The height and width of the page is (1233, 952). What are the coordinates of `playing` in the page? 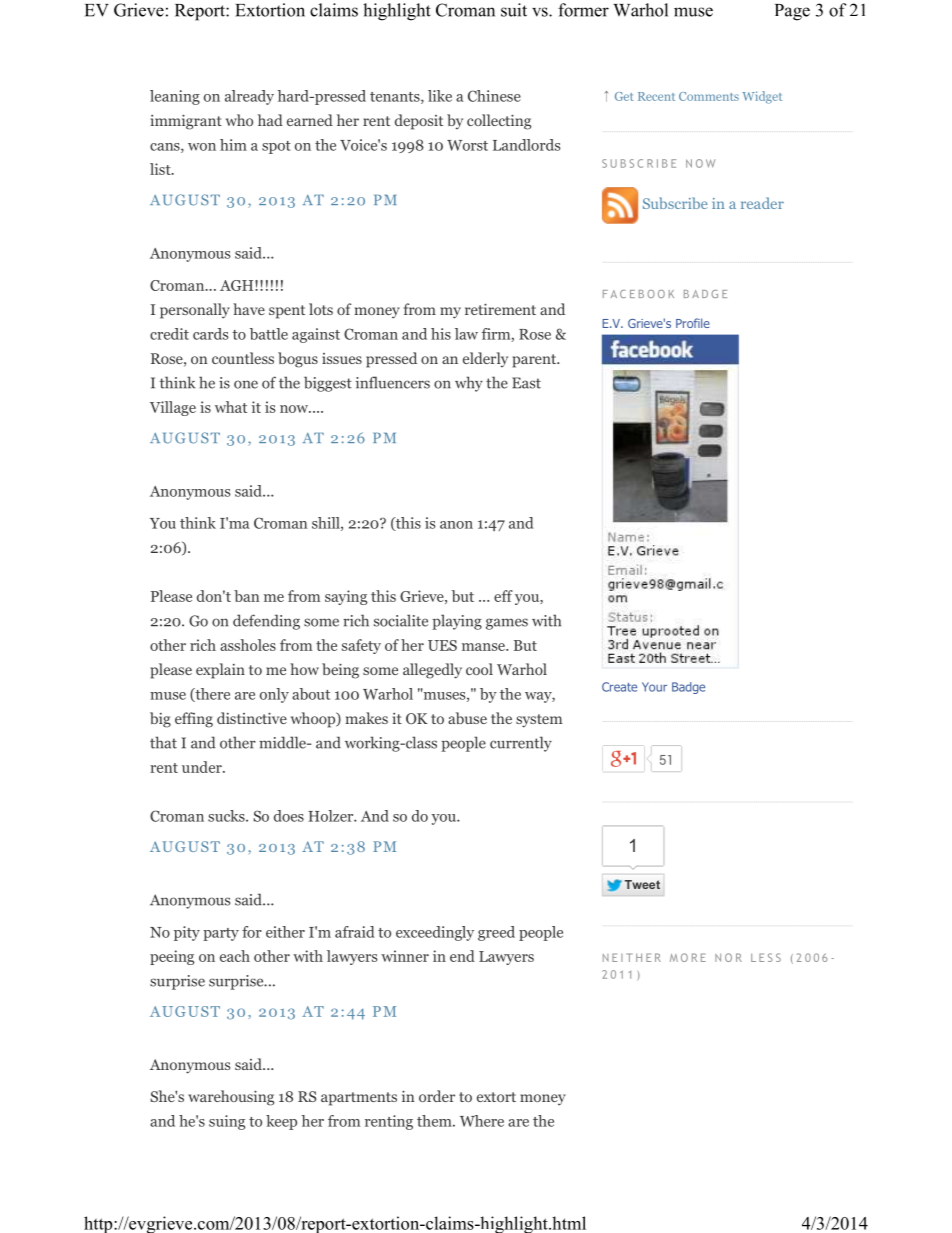 It's located at (457, 622).
